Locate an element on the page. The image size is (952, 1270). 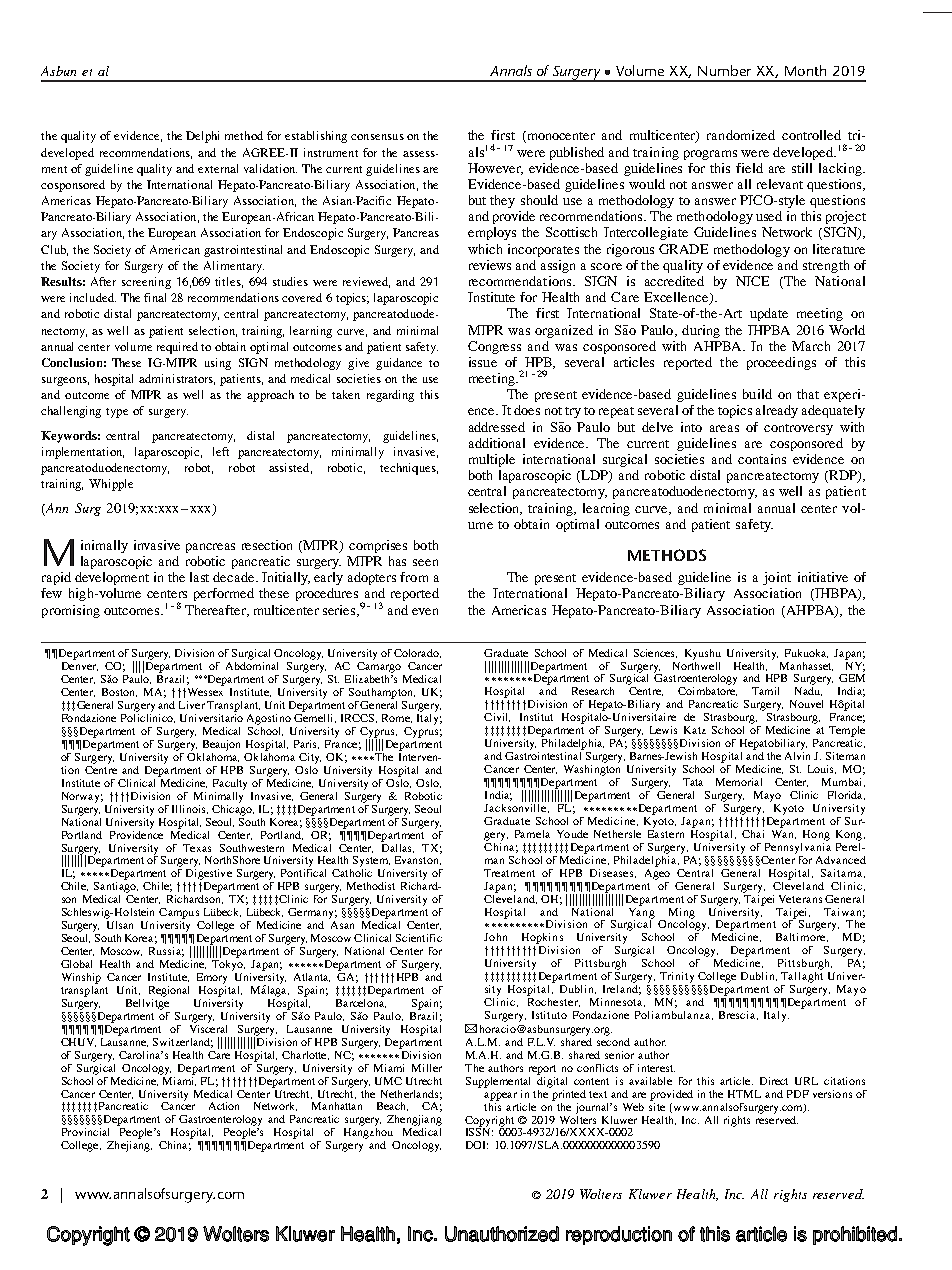
Texas is located at coordinates (197, 848).
